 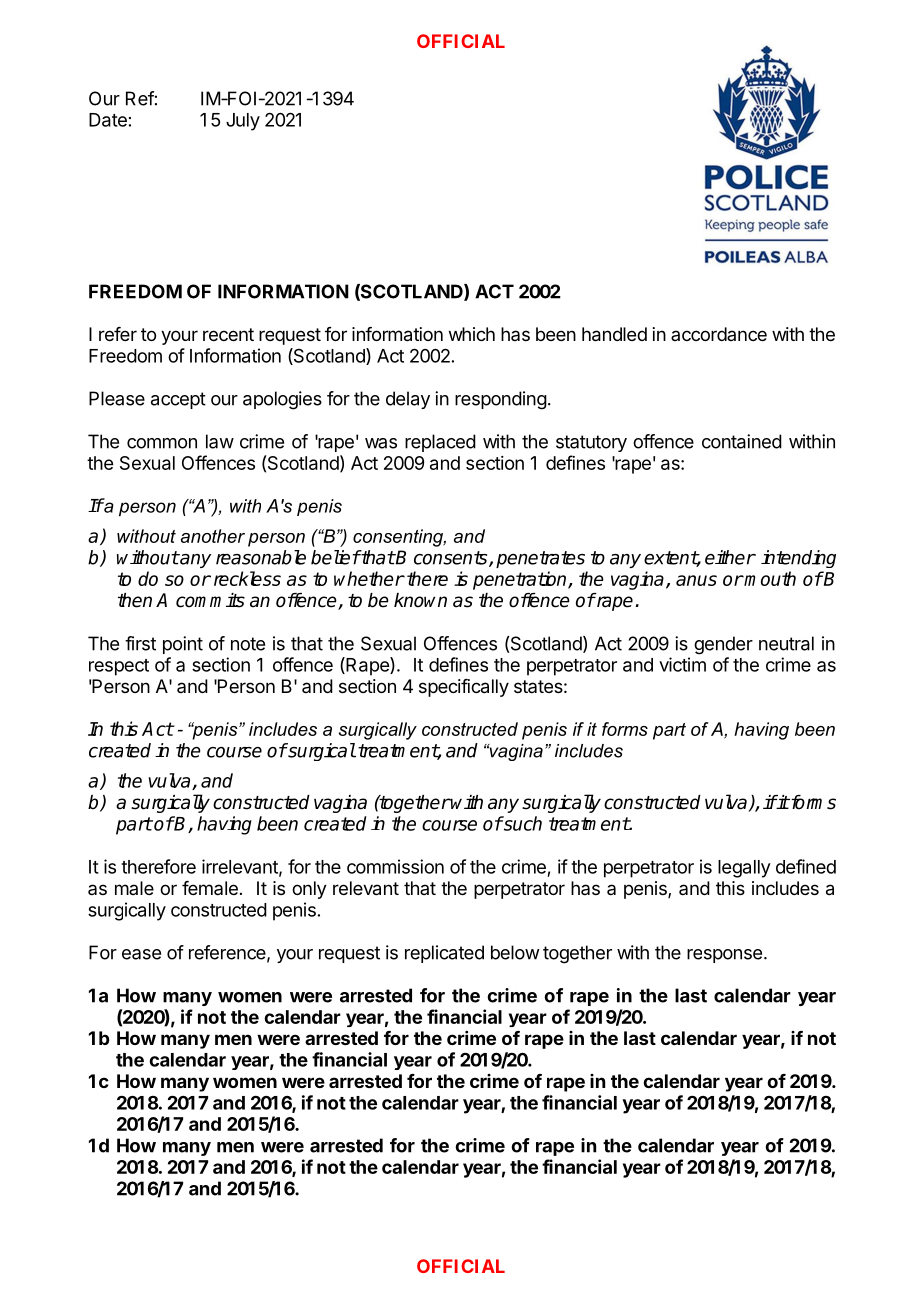 What do you see at coordinates (472, 334) in the screenshot?
I see `which` at bounding box center [472, 334].
